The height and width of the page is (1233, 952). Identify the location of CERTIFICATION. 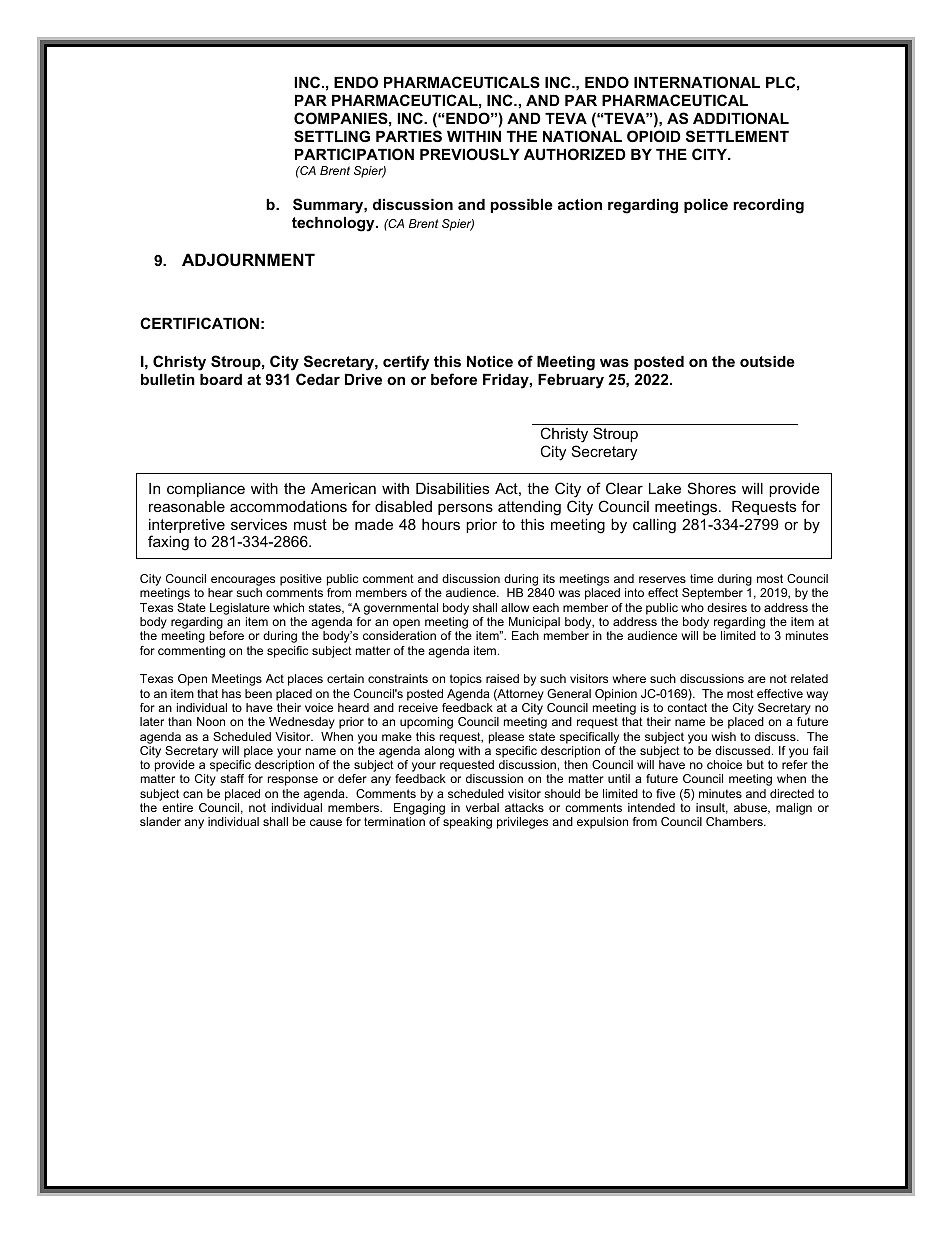
(199, 323).
